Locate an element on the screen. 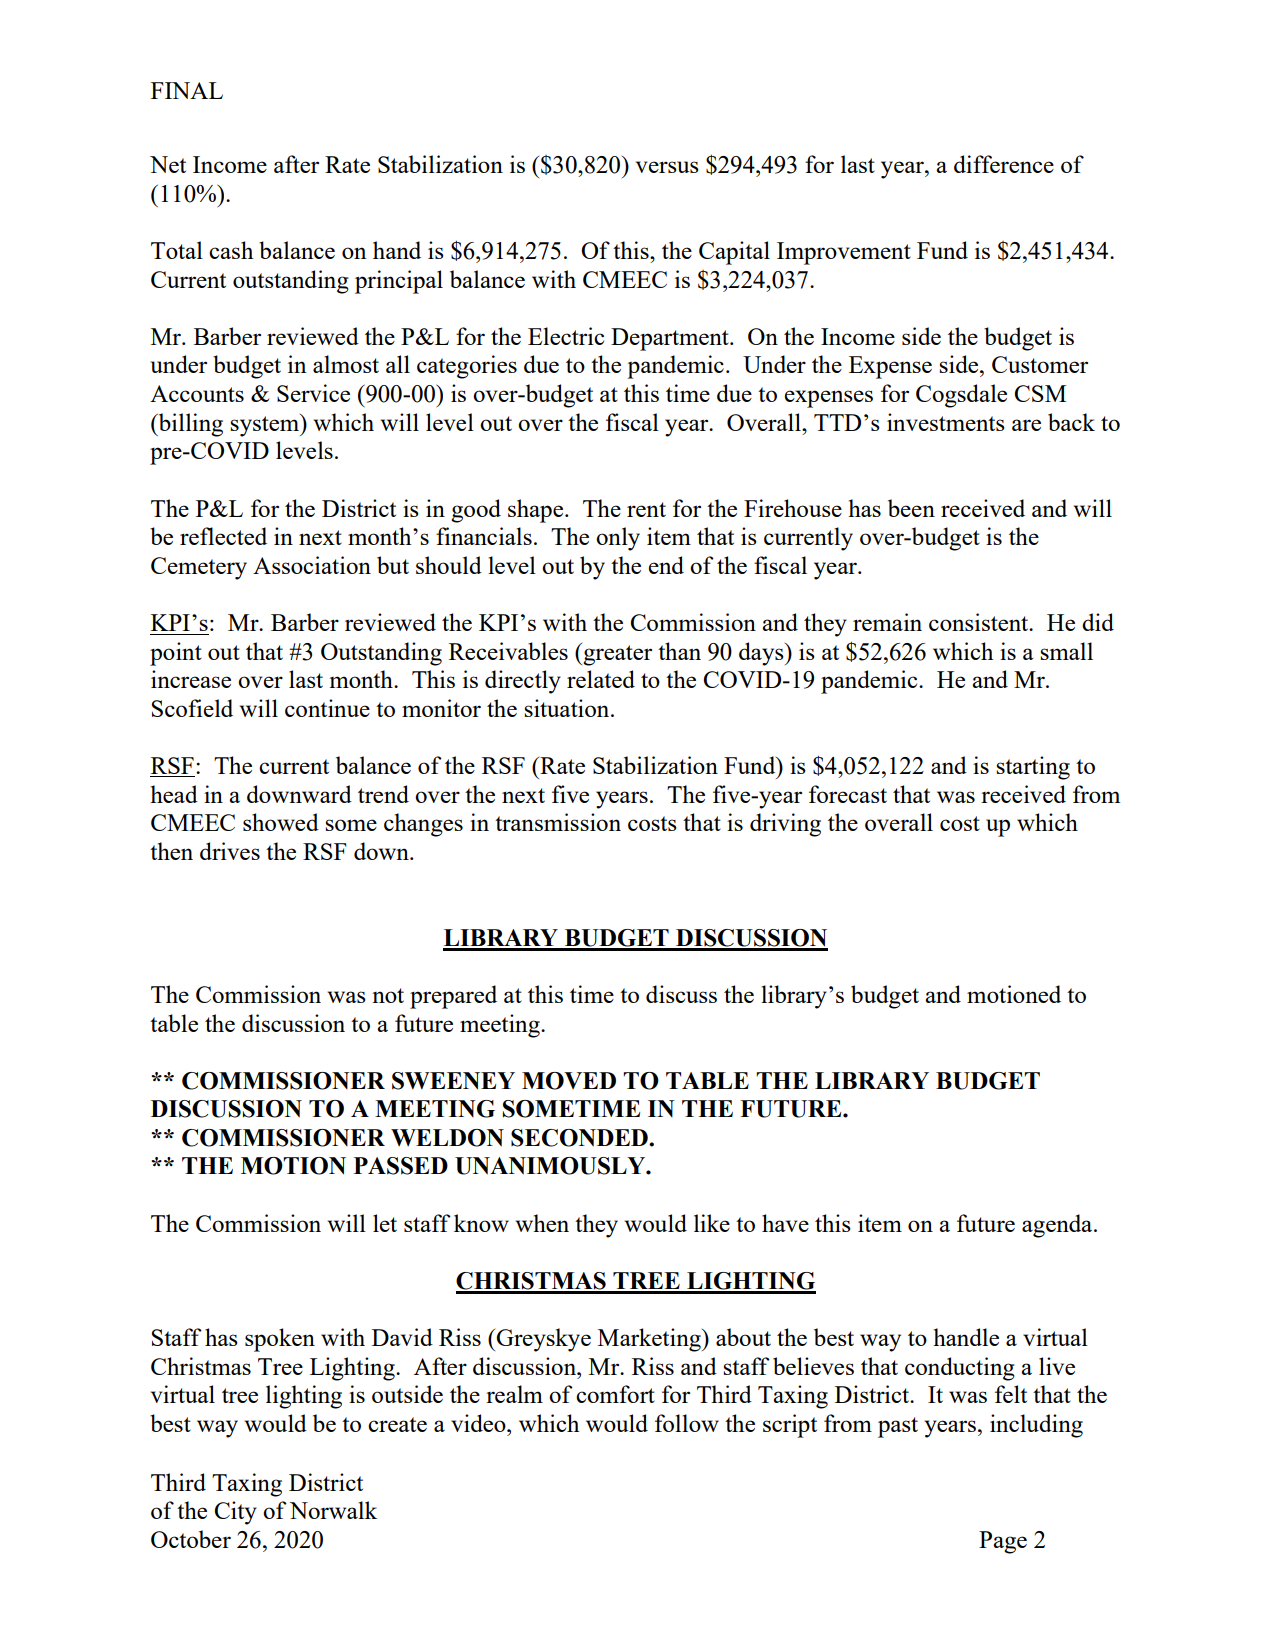 The height and width of the screenshot is (1642, 1269). investments is located at coordinates (946, 422).
